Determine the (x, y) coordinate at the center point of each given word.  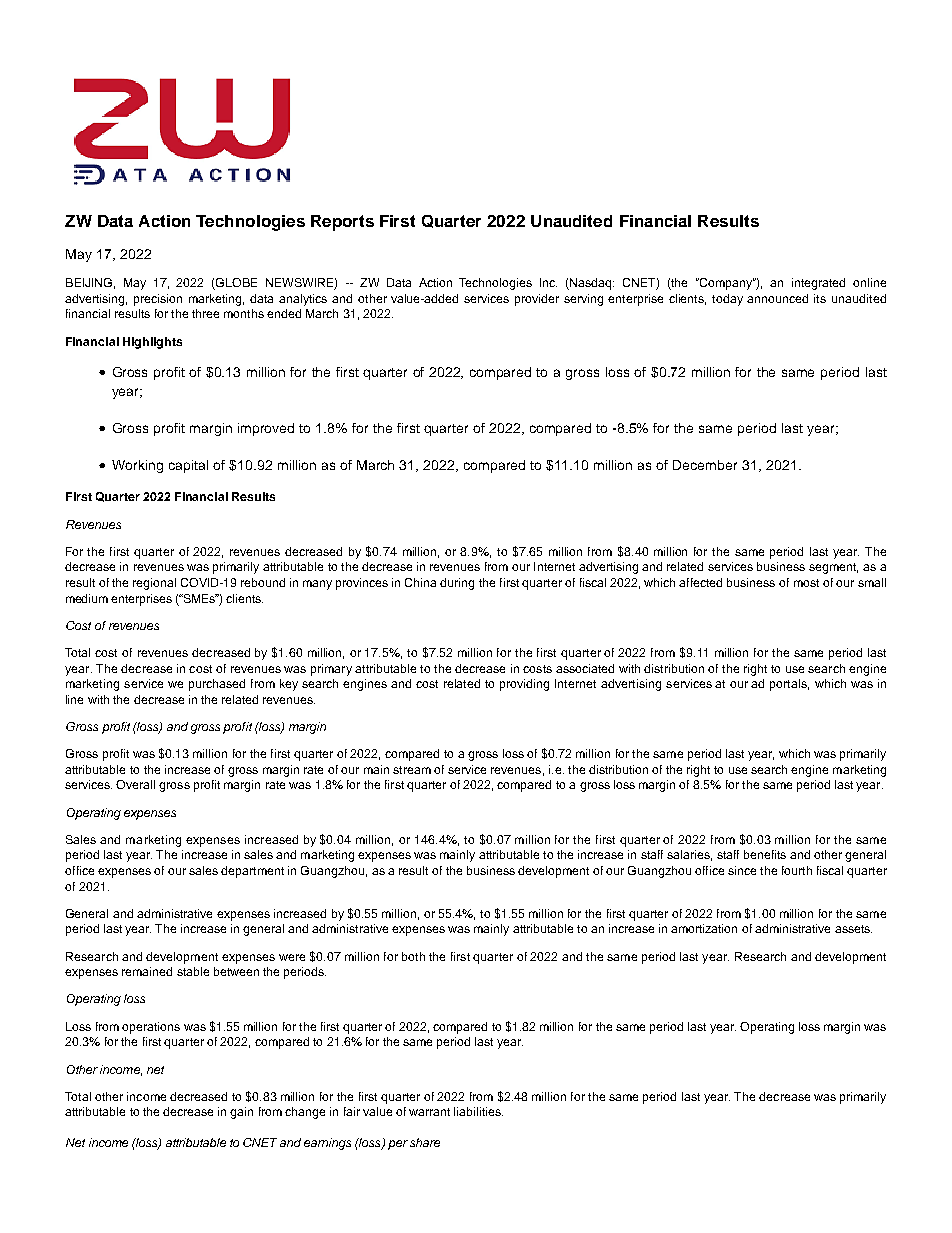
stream (412, 770)
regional (154, 584)
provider (537, 300)
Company (726, 284)
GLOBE (235, 284)
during (457, 584)
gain (241, 1113)
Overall (135, 784)
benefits (765, 854)
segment (833, 568)
